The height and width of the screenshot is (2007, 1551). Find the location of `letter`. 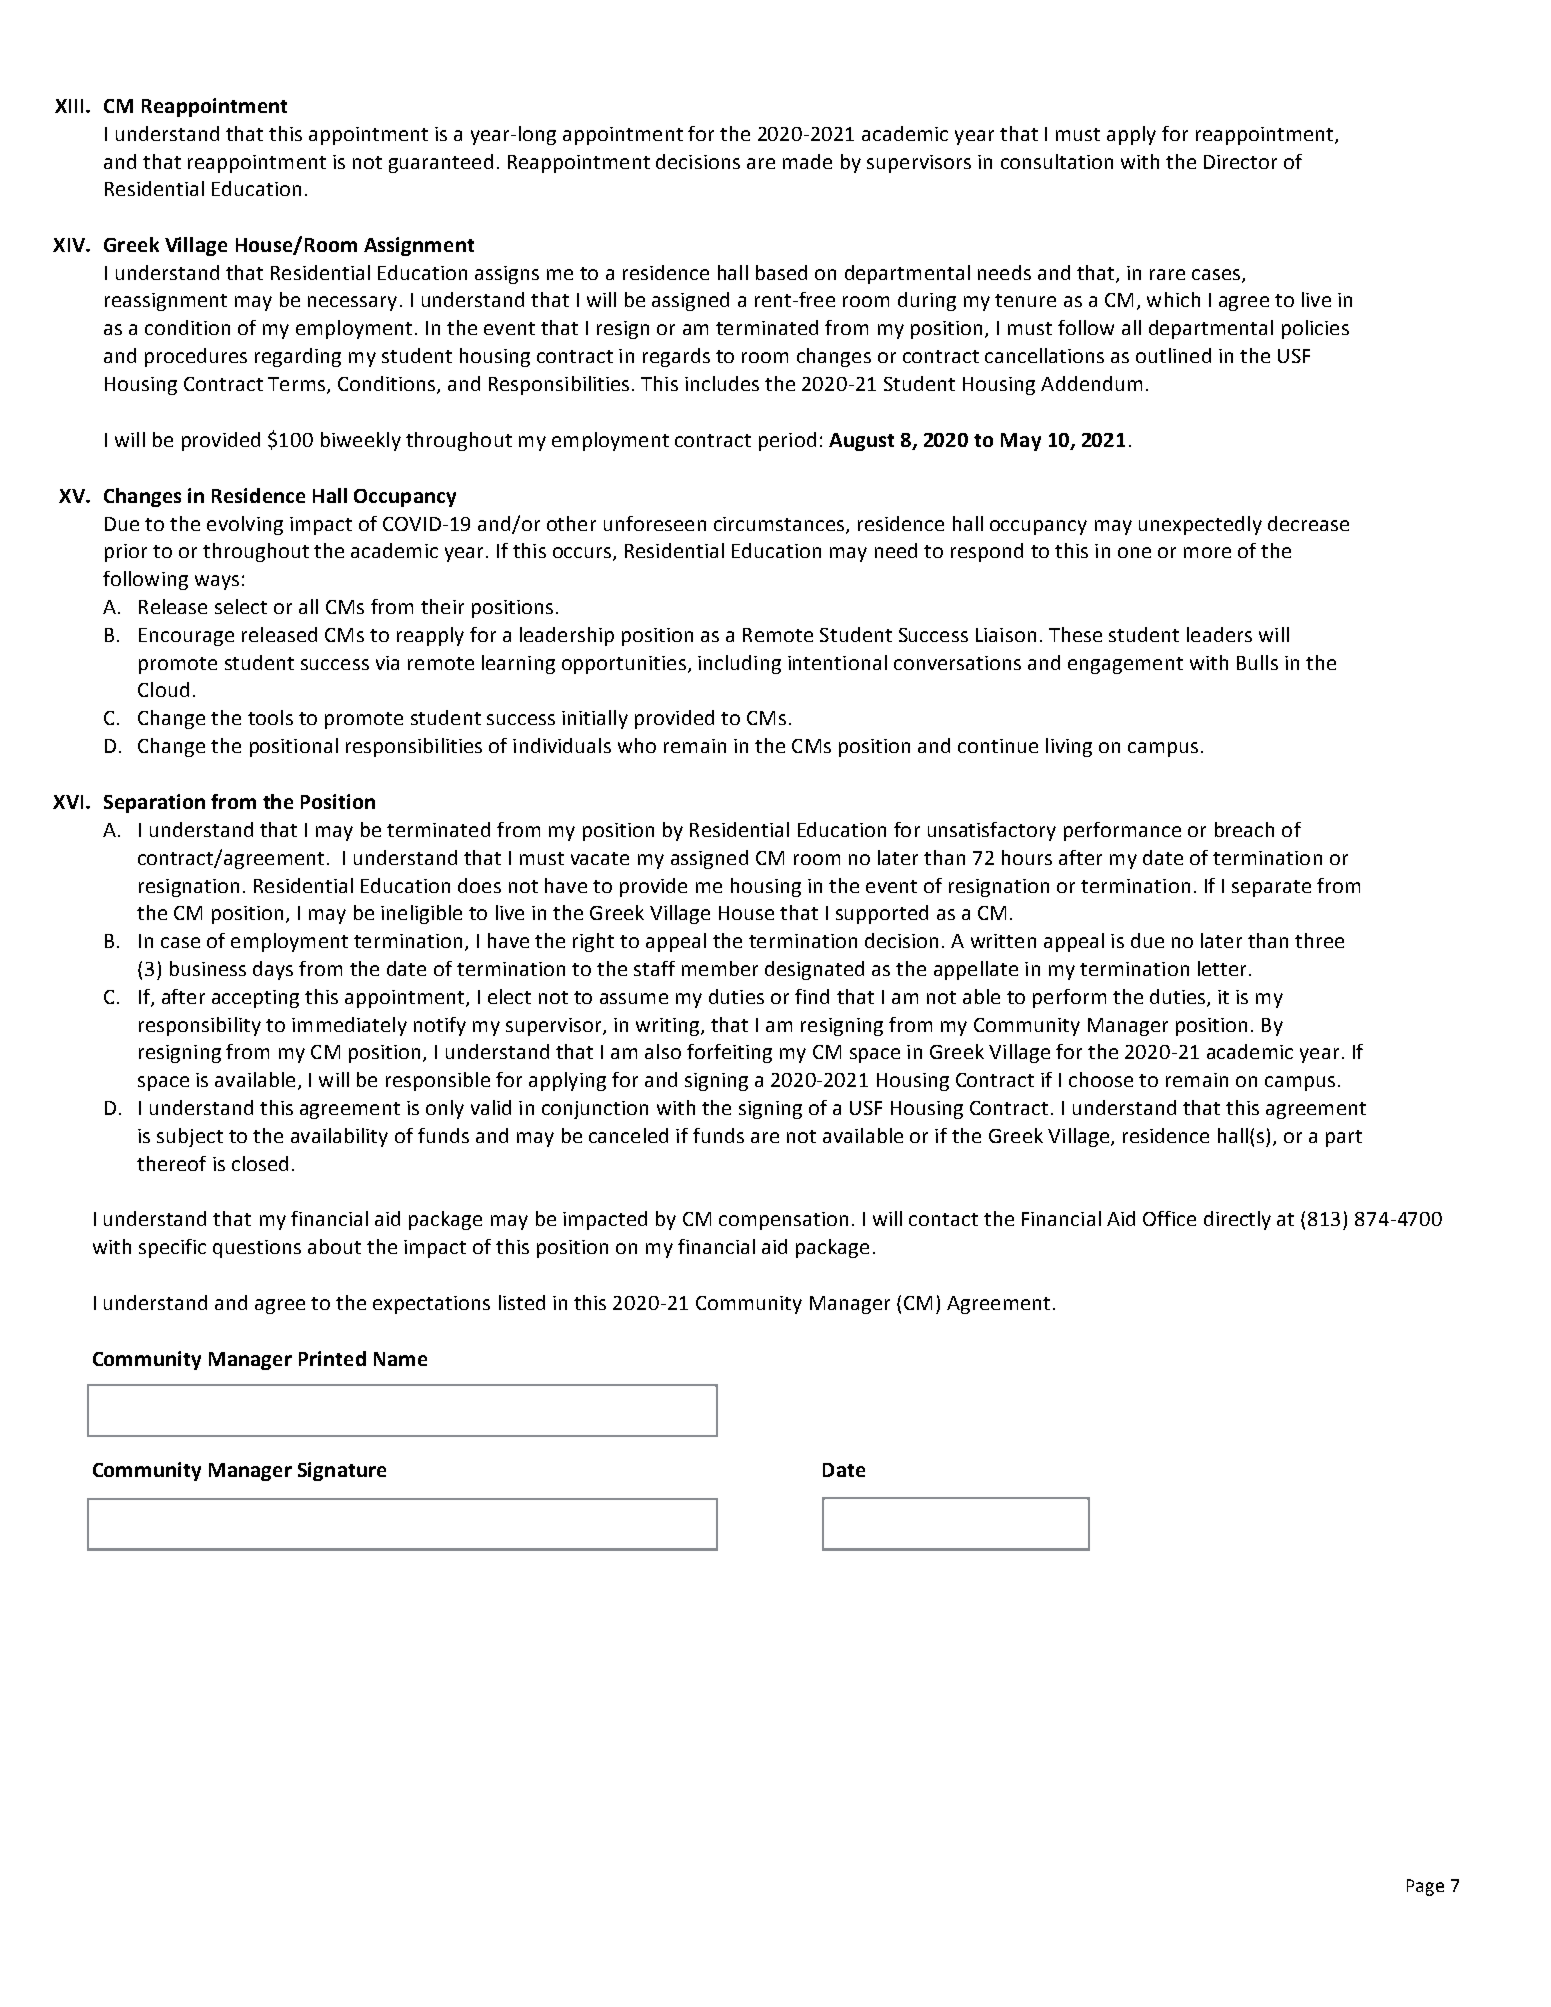

letter is located at coordinates (1222, 968).
